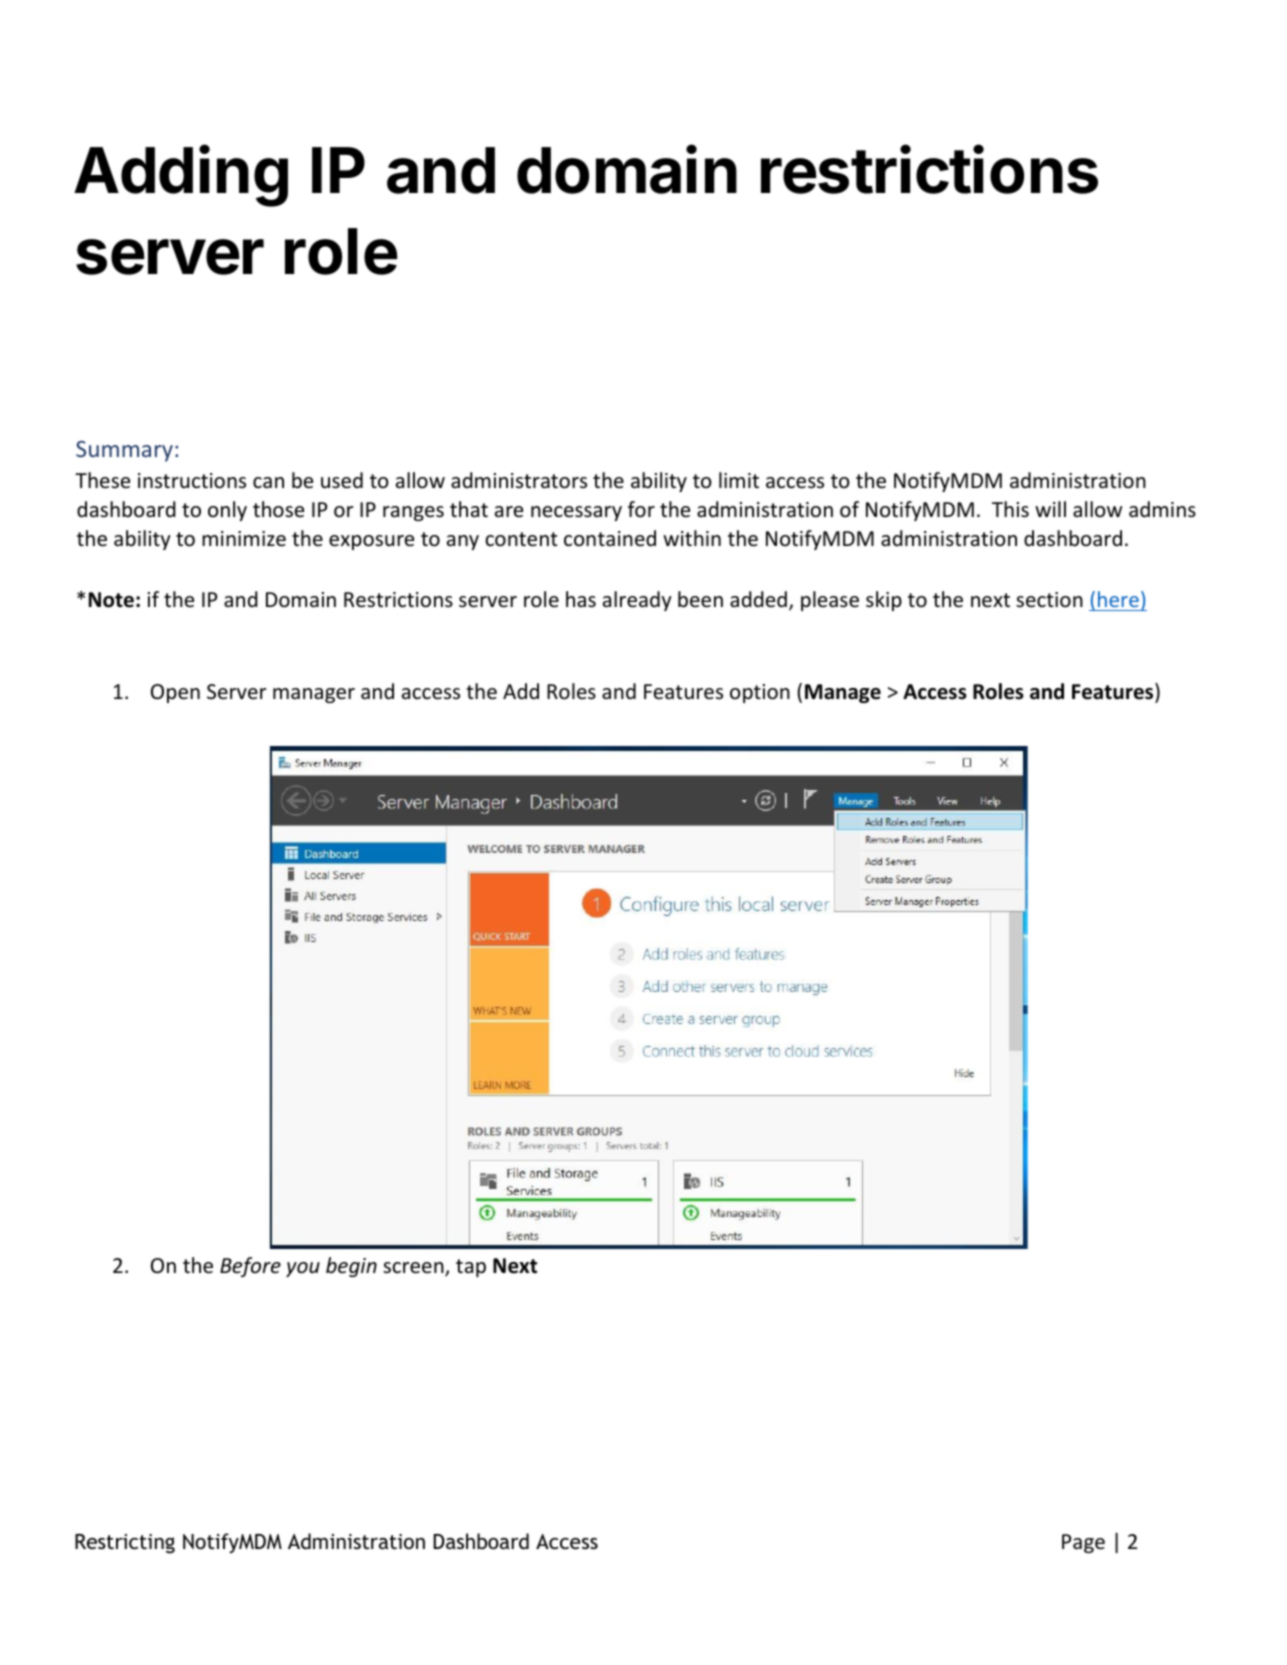 This page has width=1287, height=1665. Describe the element at coordinates (739, 480) in the page. I see `limit` at that location.
